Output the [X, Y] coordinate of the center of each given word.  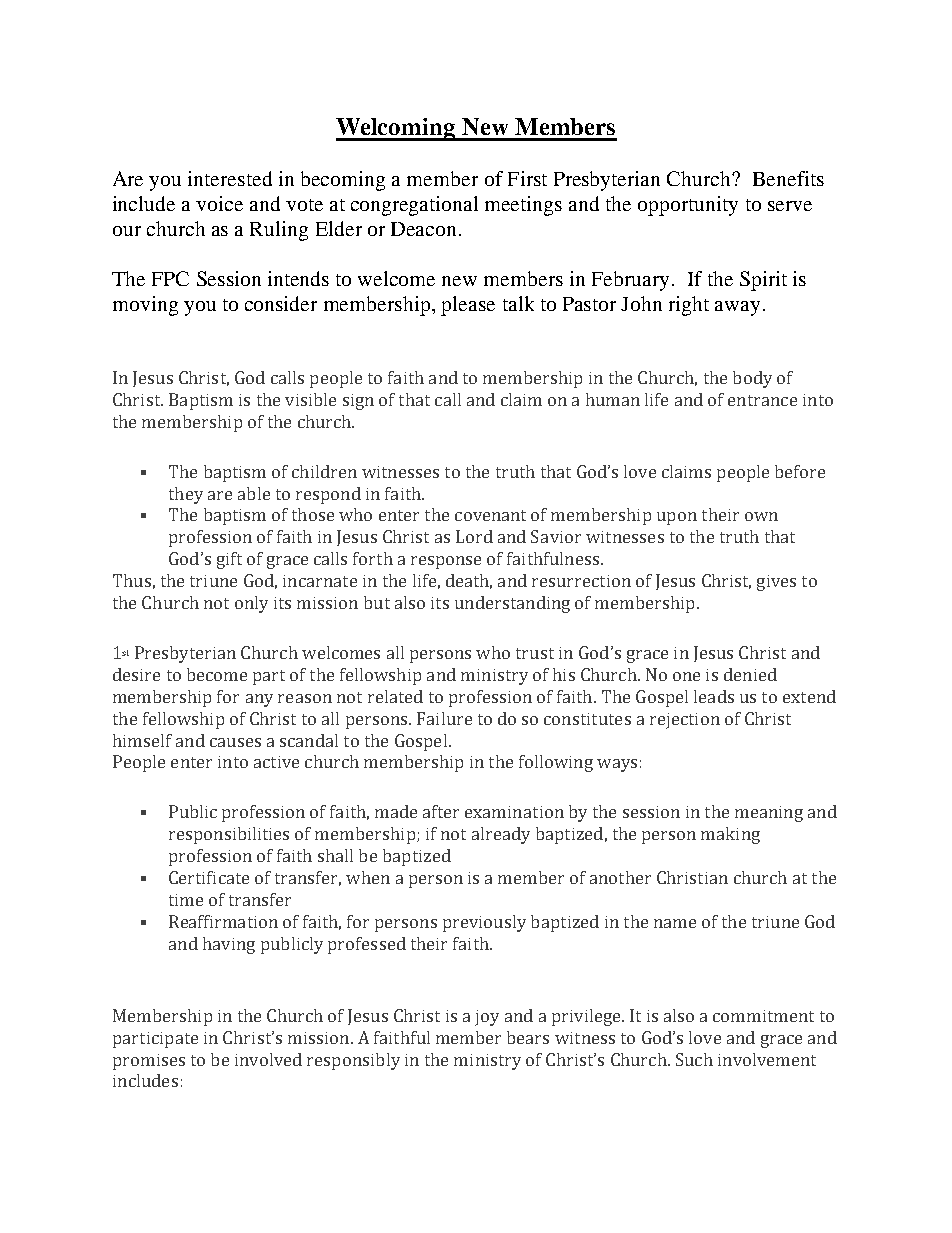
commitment [763, 1016]
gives [776, 583]
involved [268, 1059]
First [527, 178]
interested [230, 178]
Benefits [788, 178]
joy [487, 1018]
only [251, 604]
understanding [512, 604]
